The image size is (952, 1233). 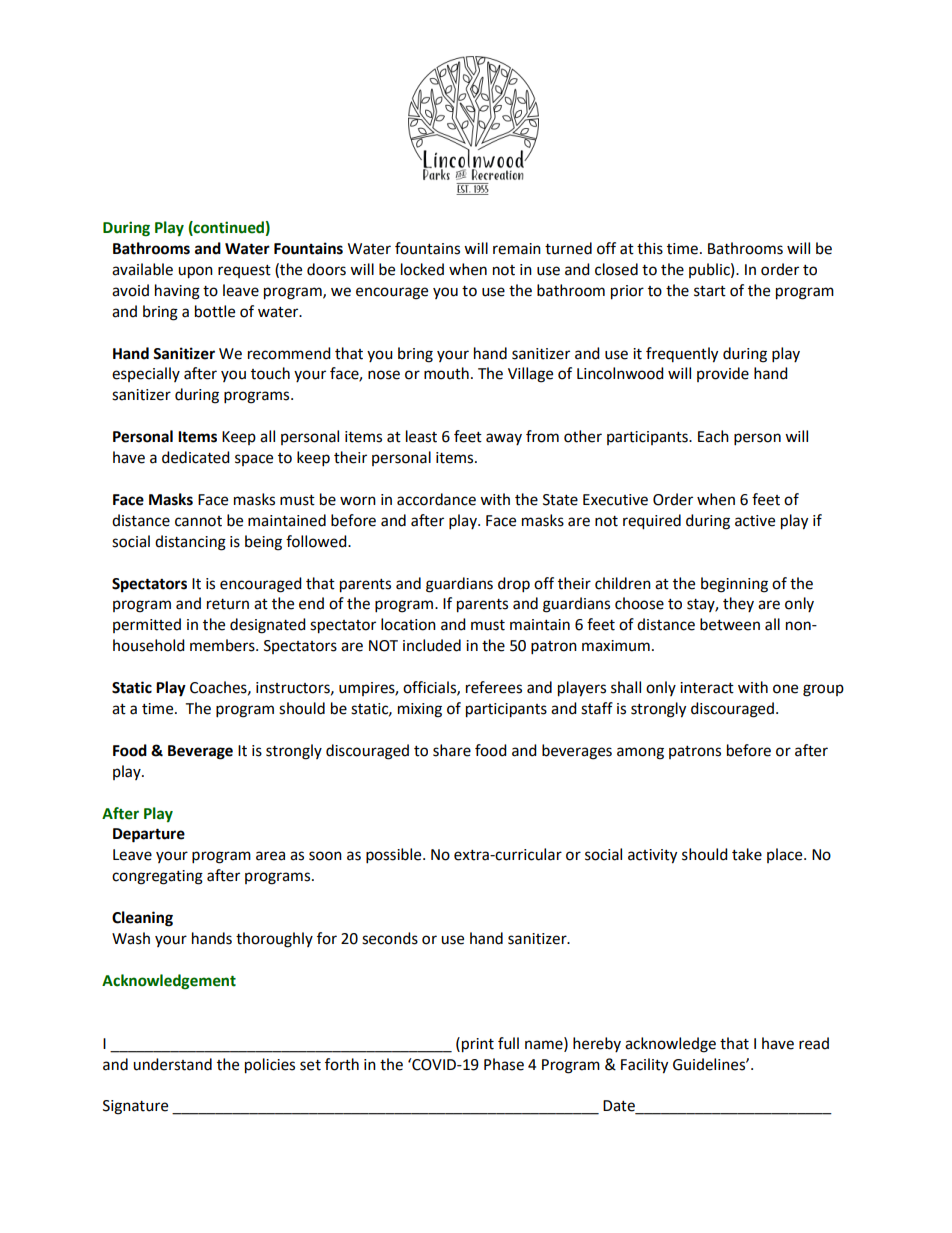 I want to click on referees, so click(x=494, y=687).
